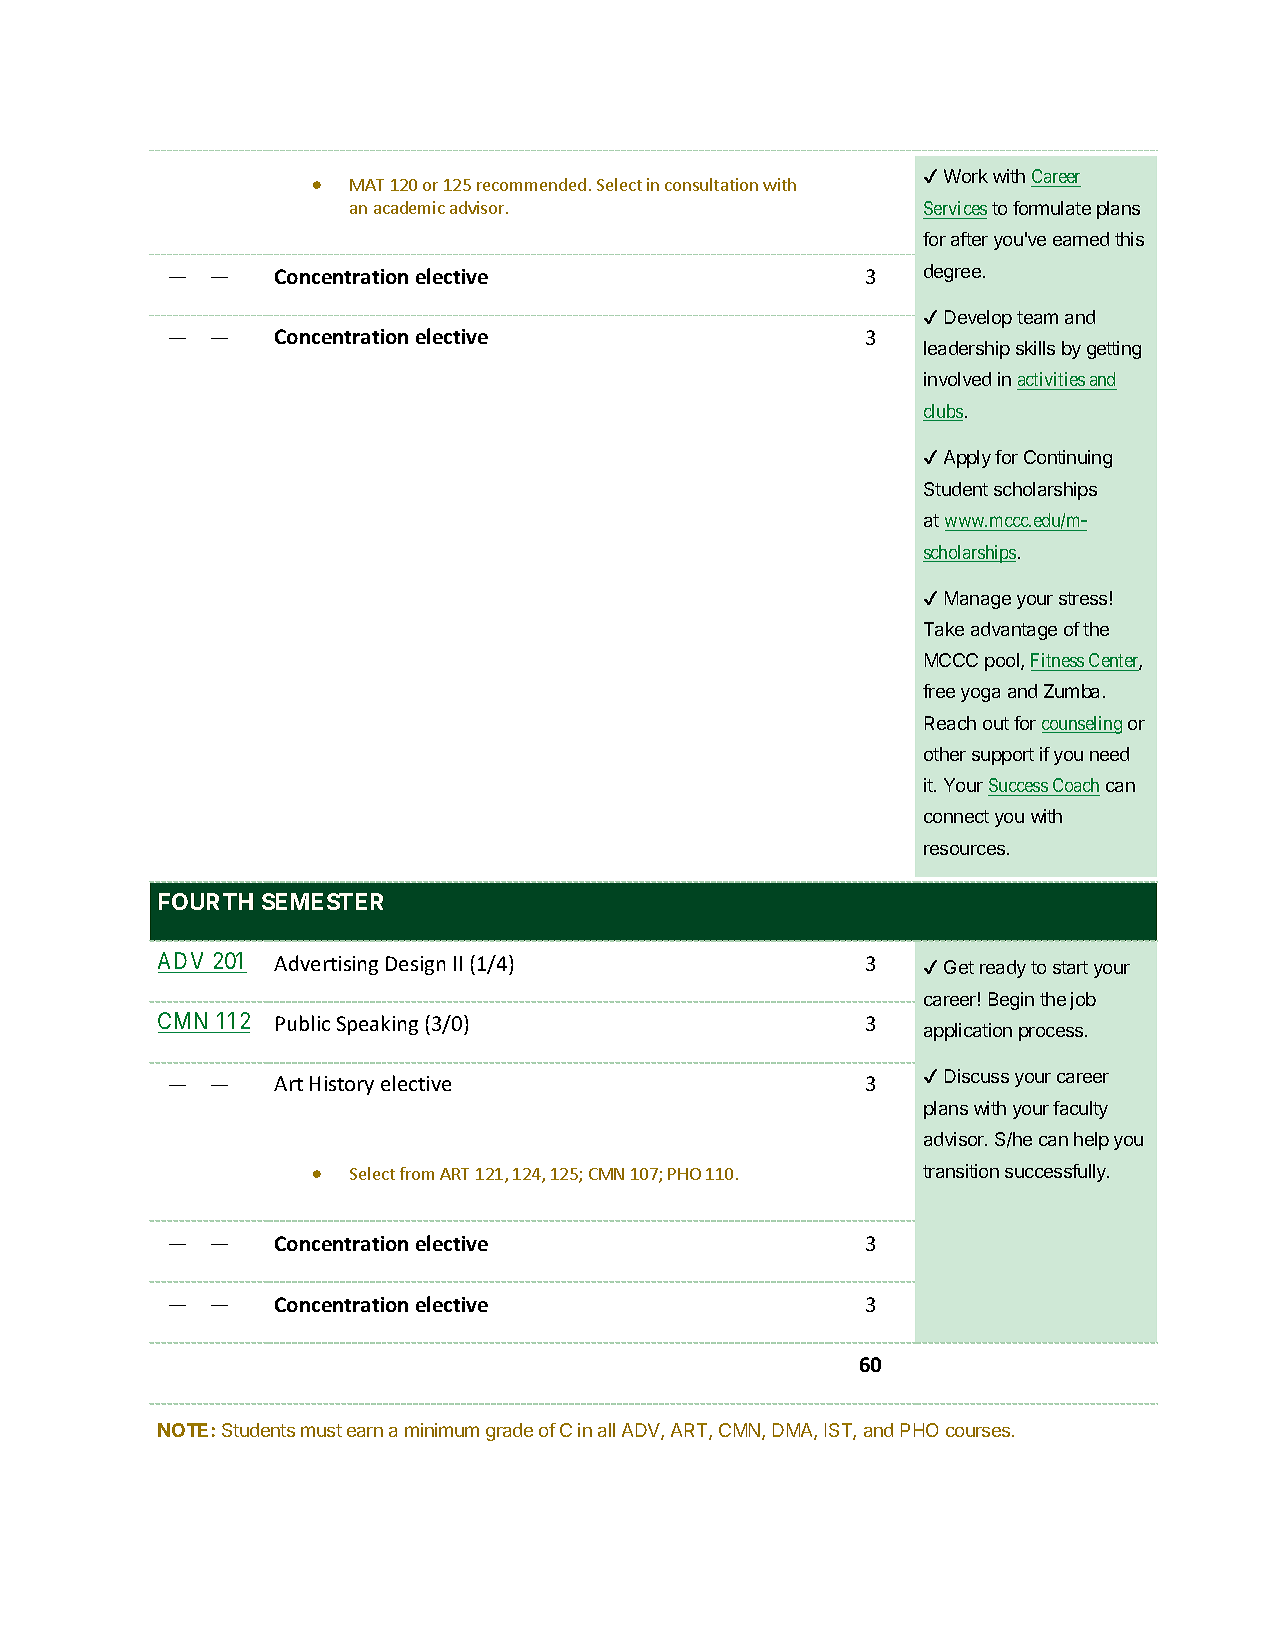 The width and height of the image is (1273, 1647). I want to click on SEMESTER, so click(322, 901).
